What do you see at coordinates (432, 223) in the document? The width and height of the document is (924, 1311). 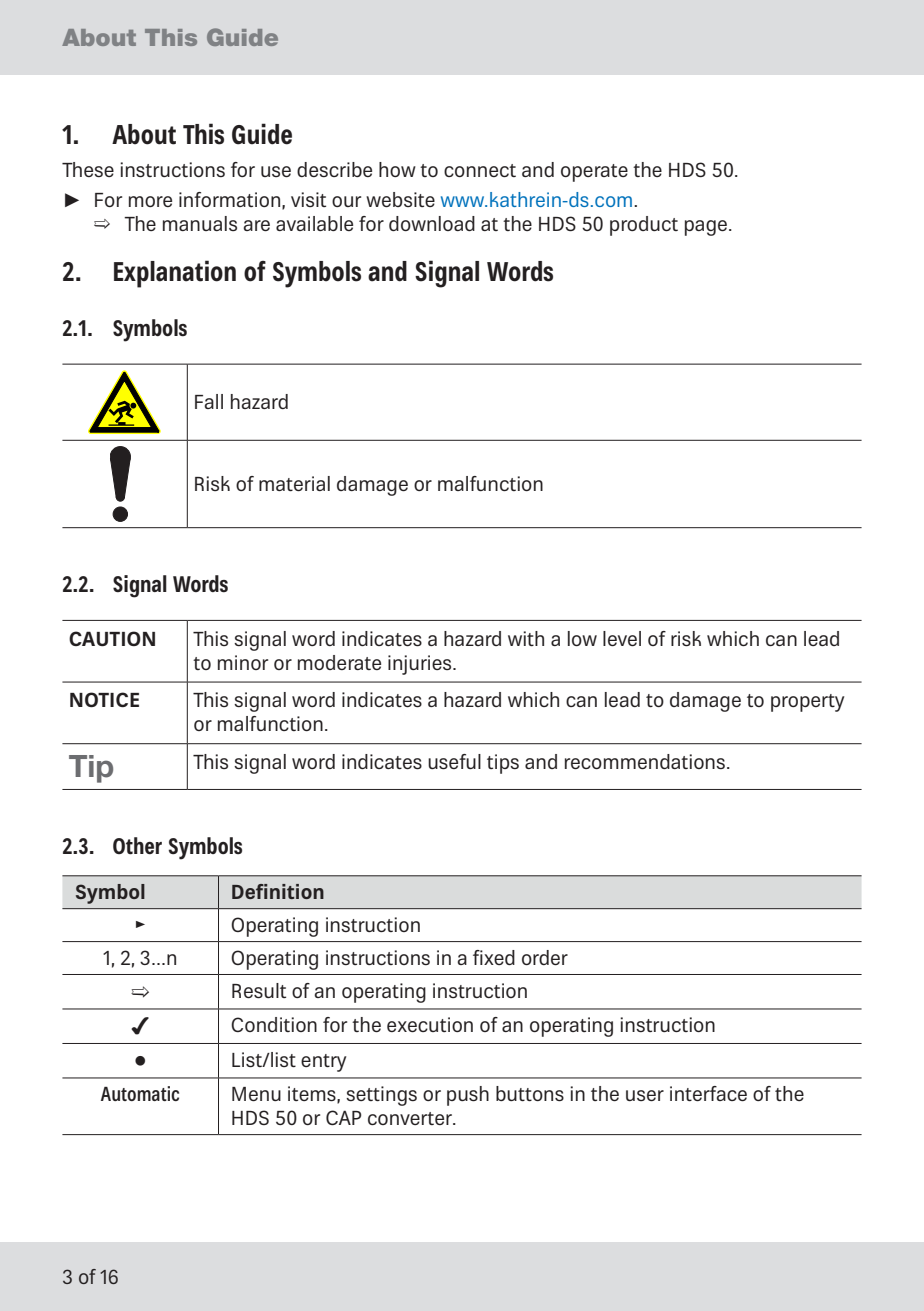 I see `download` at bounding box center [432, 223].
